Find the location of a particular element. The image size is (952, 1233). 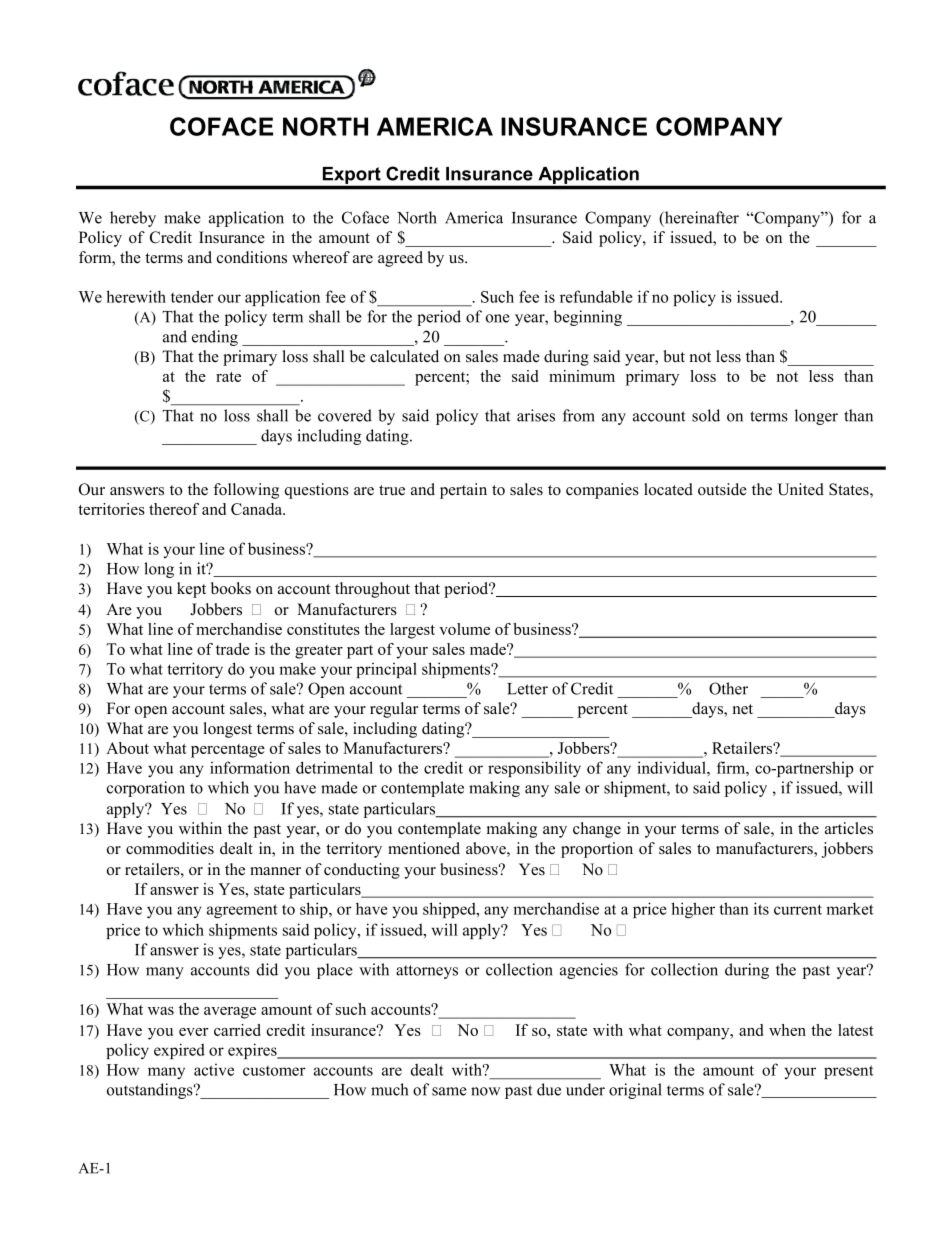

volume is located at coordinates (464, 629).
